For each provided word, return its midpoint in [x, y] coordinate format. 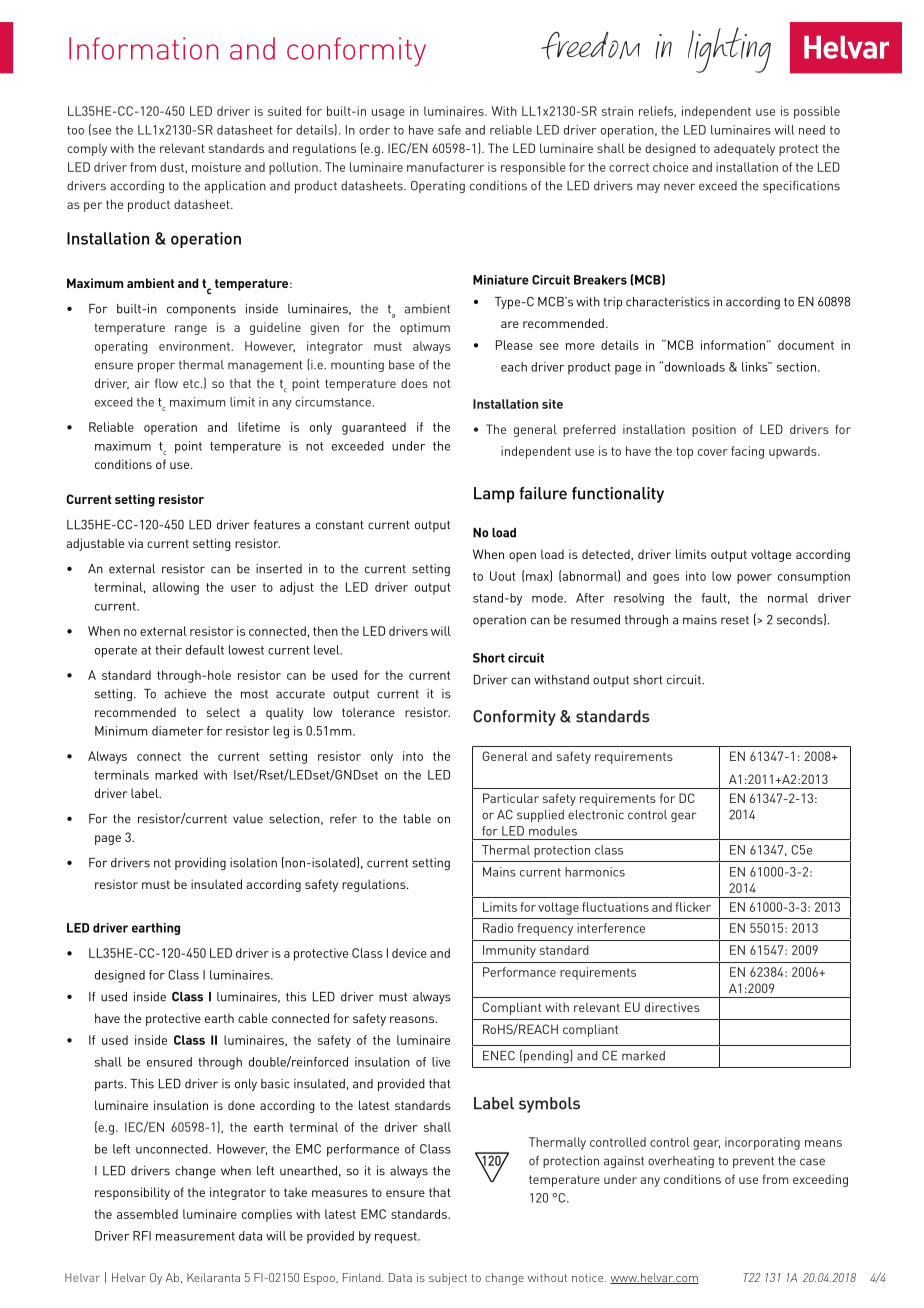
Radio [498, 928]
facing [747, 452]
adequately [744, 149]
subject [448, 1279]
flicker [693, 907]
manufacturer [445, 167]
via [135, 543]
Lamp [494, 495]
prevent [753, 1162]
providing [200, 864]
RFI [142, 1236]
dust [173, 167]
